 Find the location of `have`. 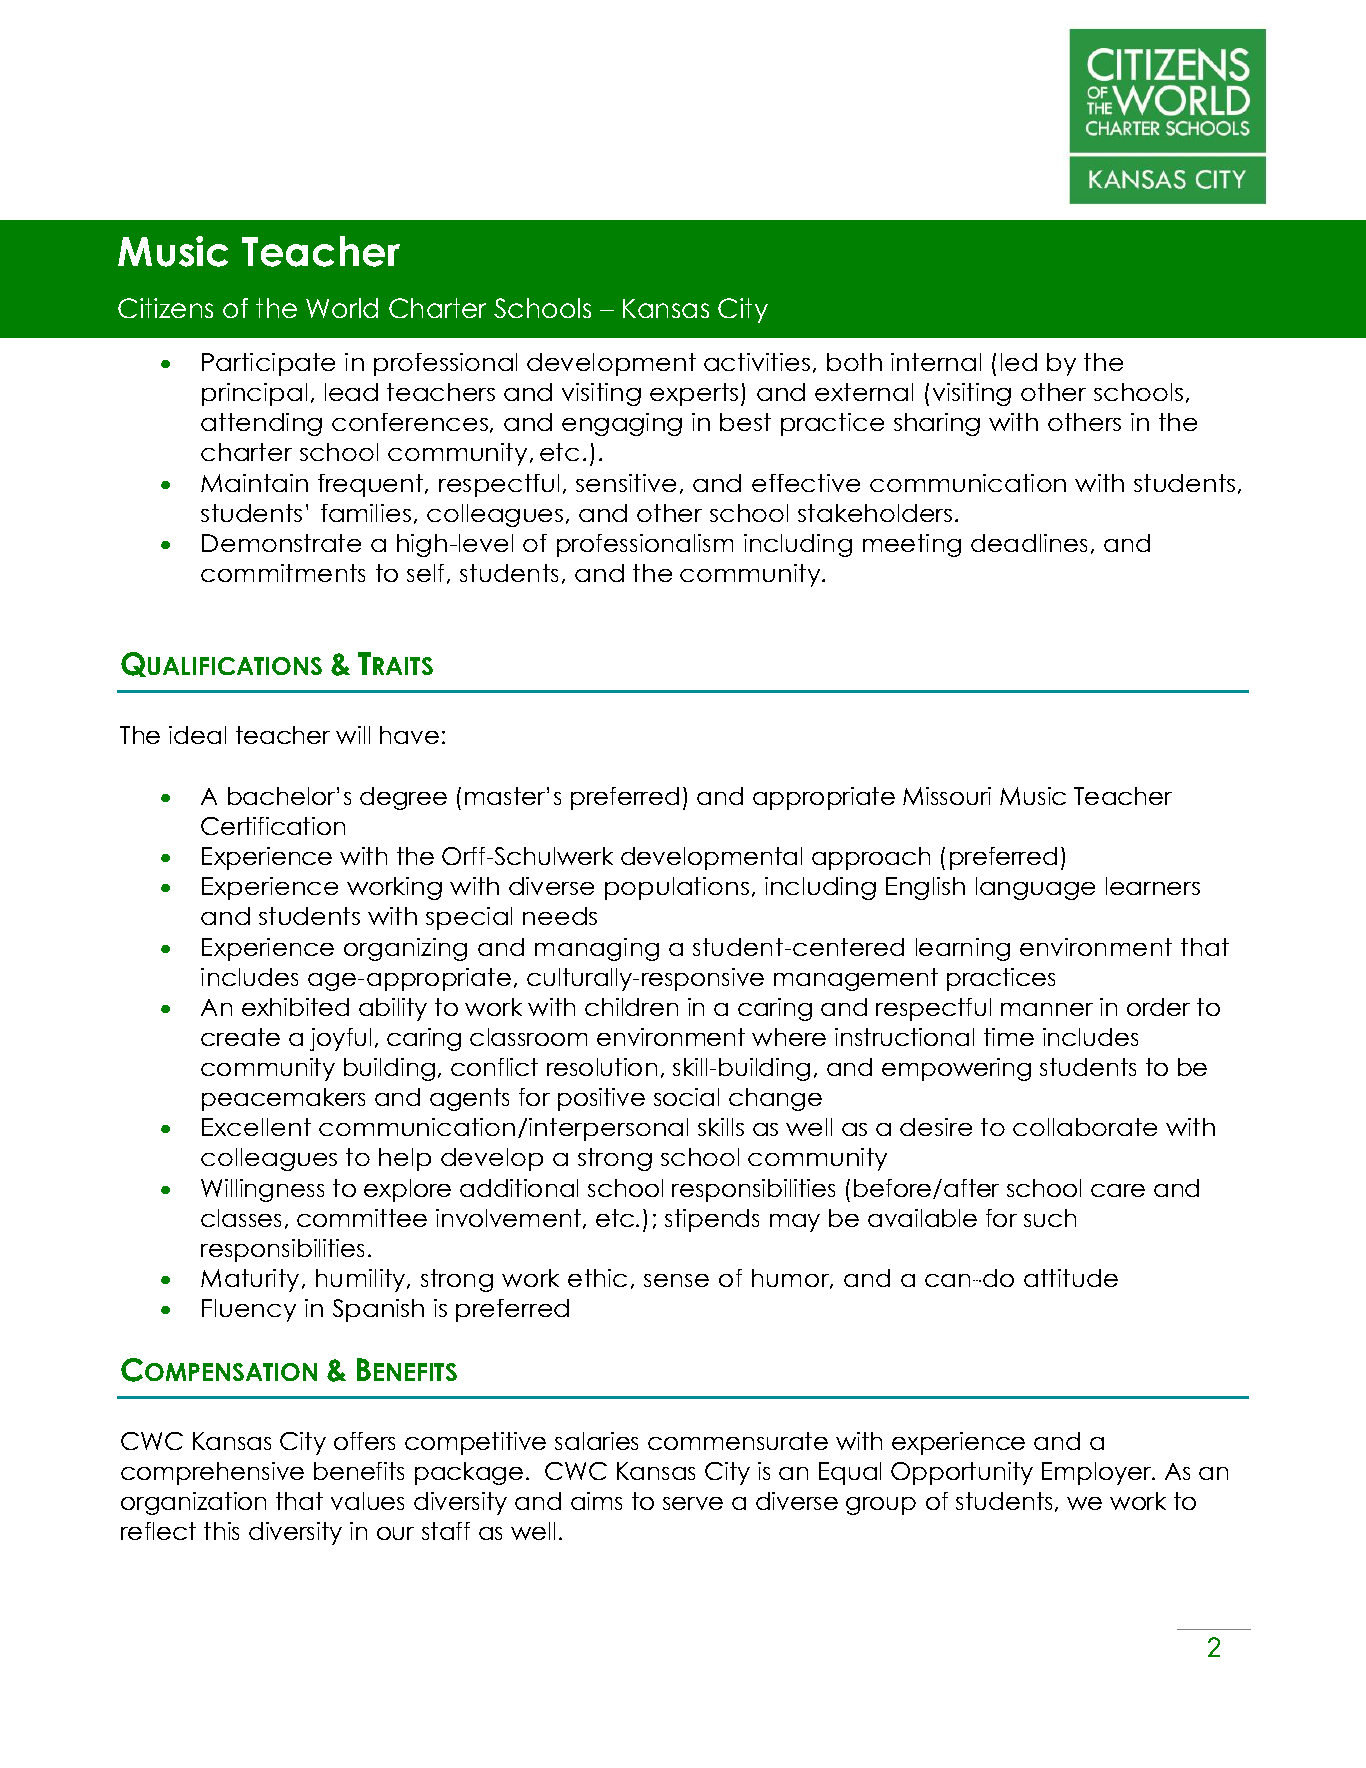

have is located at coordinates (409, 735).
